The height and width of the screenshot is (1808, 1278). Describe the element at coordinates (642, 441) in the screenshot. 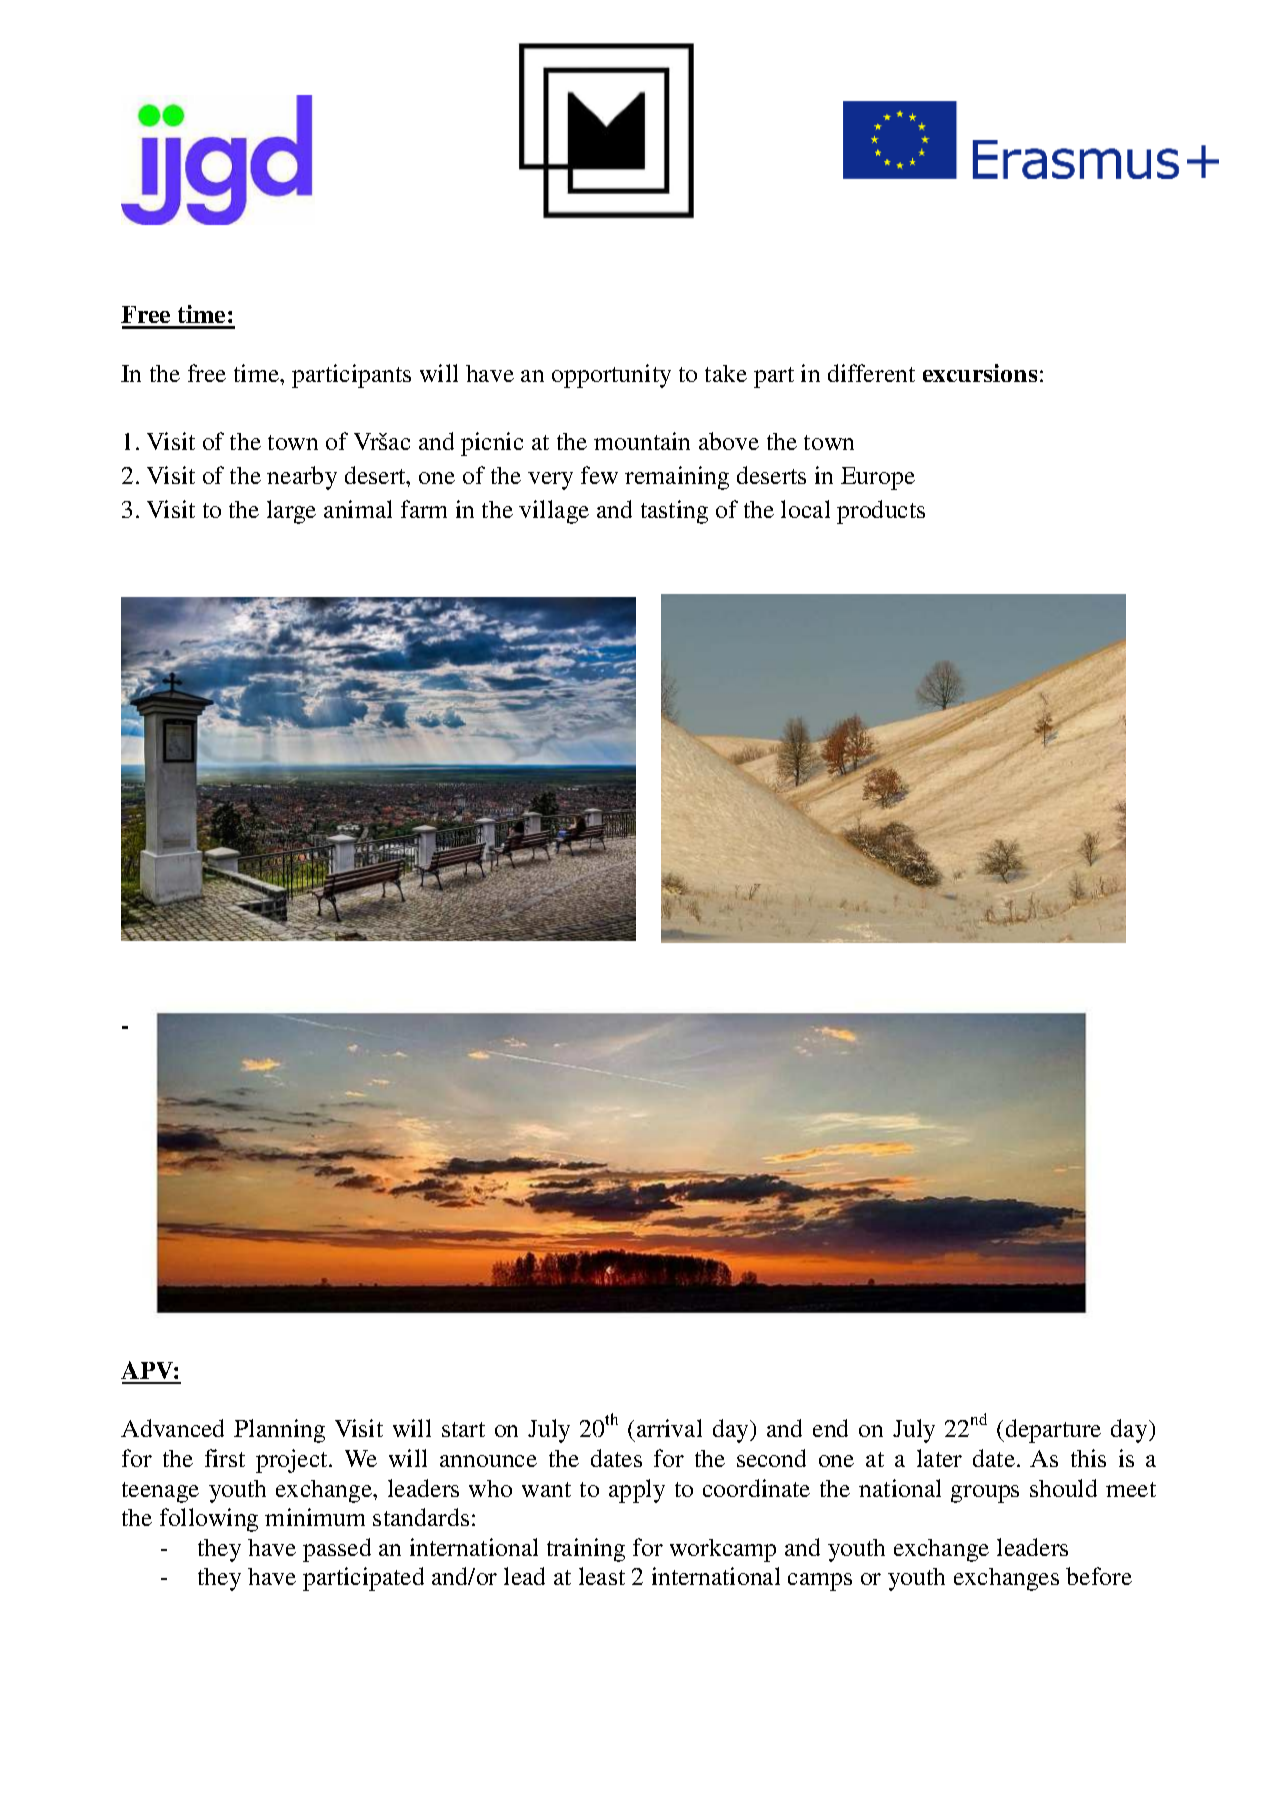

I see `mountain` at that location.
